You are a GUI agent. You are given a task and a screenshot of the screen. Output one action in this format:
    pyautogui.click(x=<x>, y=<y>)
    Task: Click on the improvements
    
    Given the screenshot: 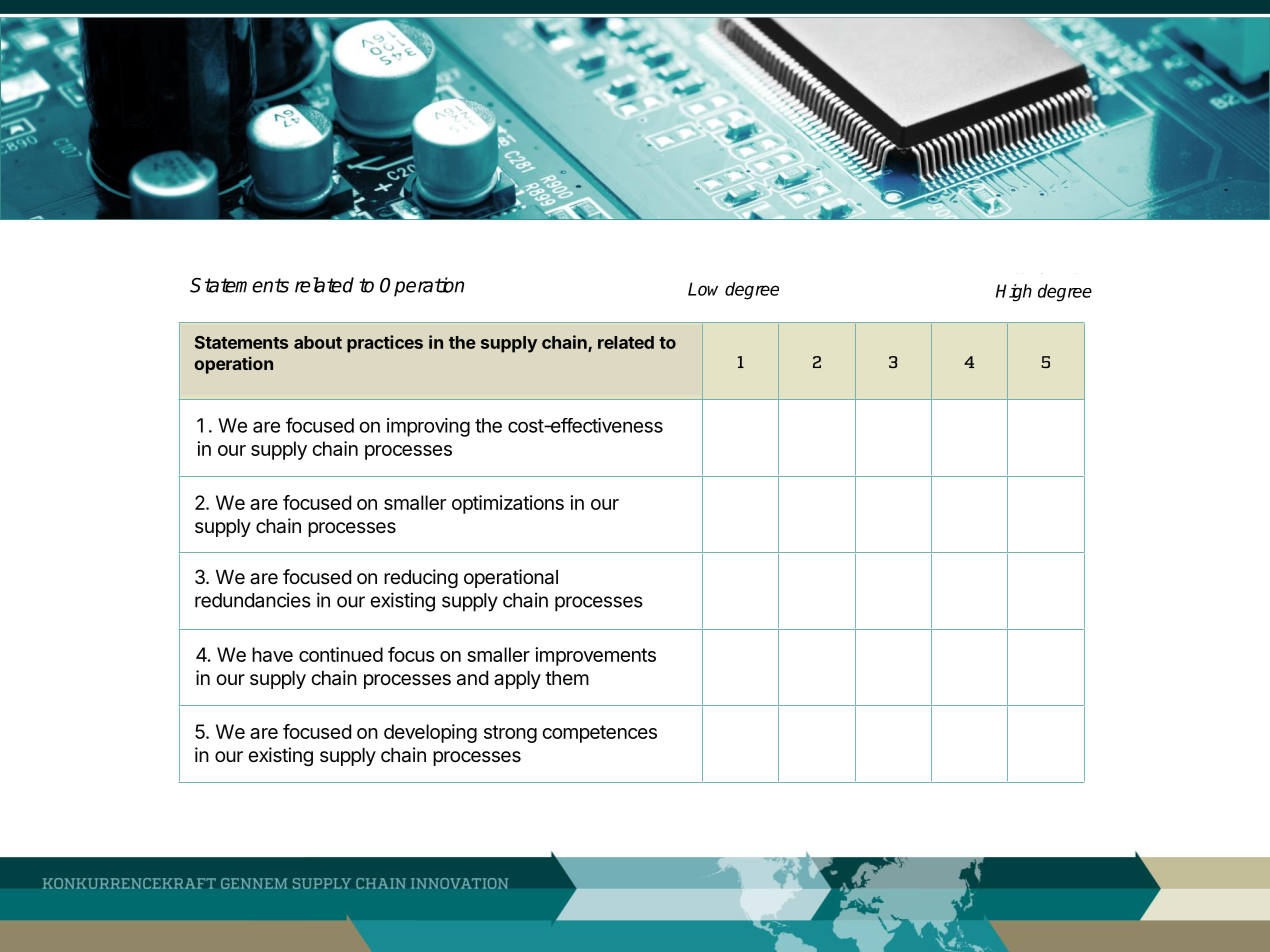 What is the action you would take?
    pyautogui.click(x=596, y=656)
